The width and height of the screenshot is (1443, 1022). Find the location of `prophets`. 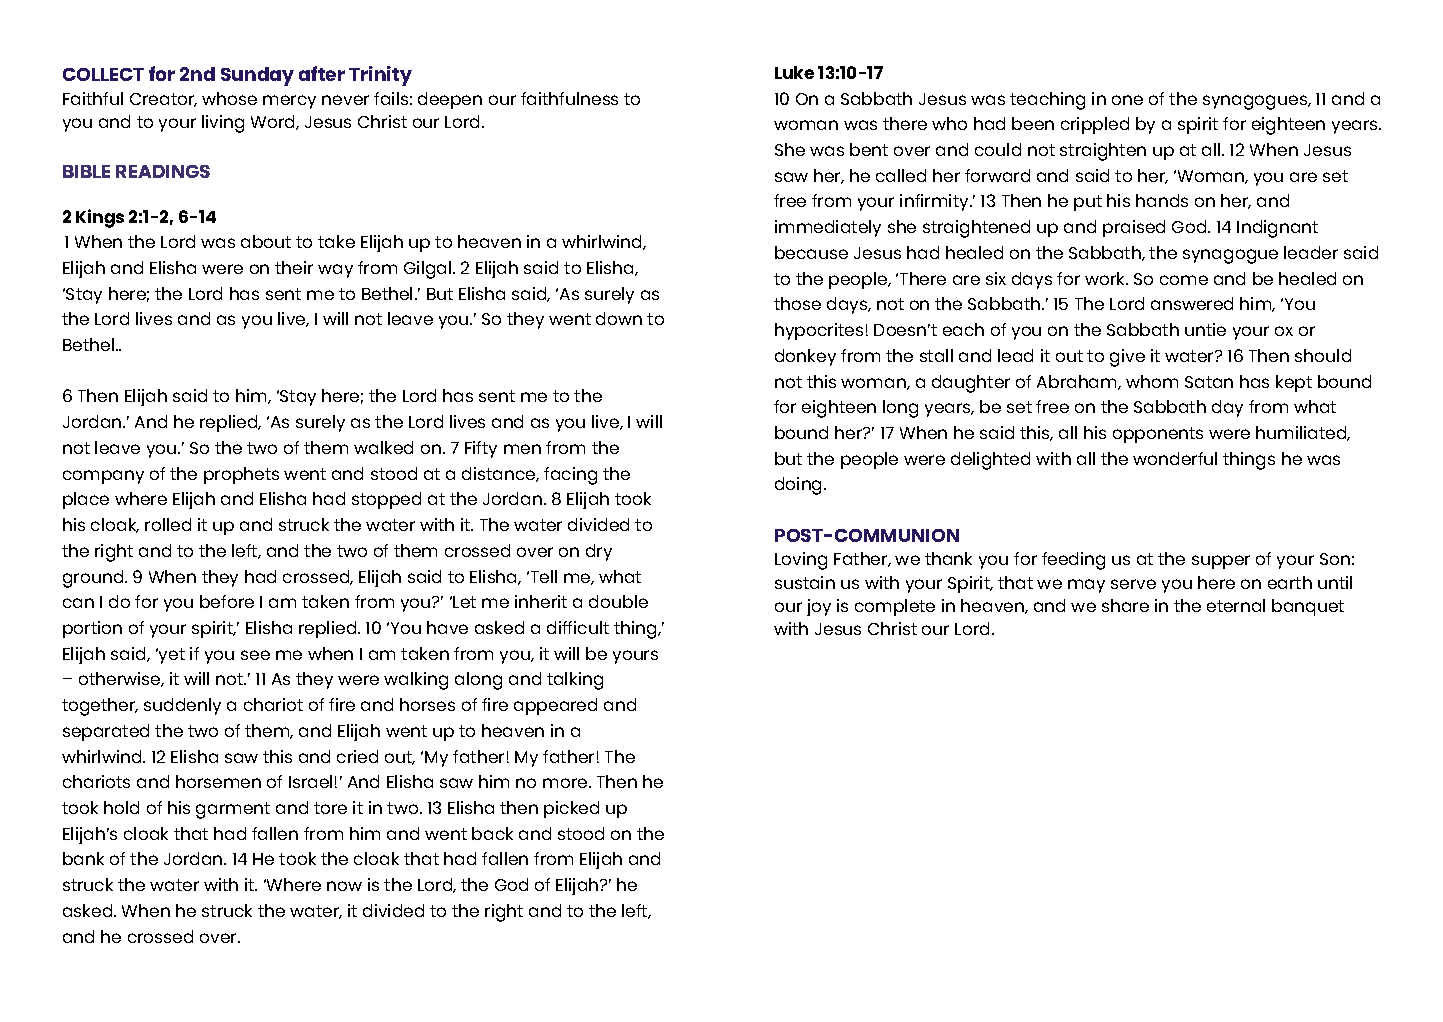

prophets is located at coordinates (241, 475).
